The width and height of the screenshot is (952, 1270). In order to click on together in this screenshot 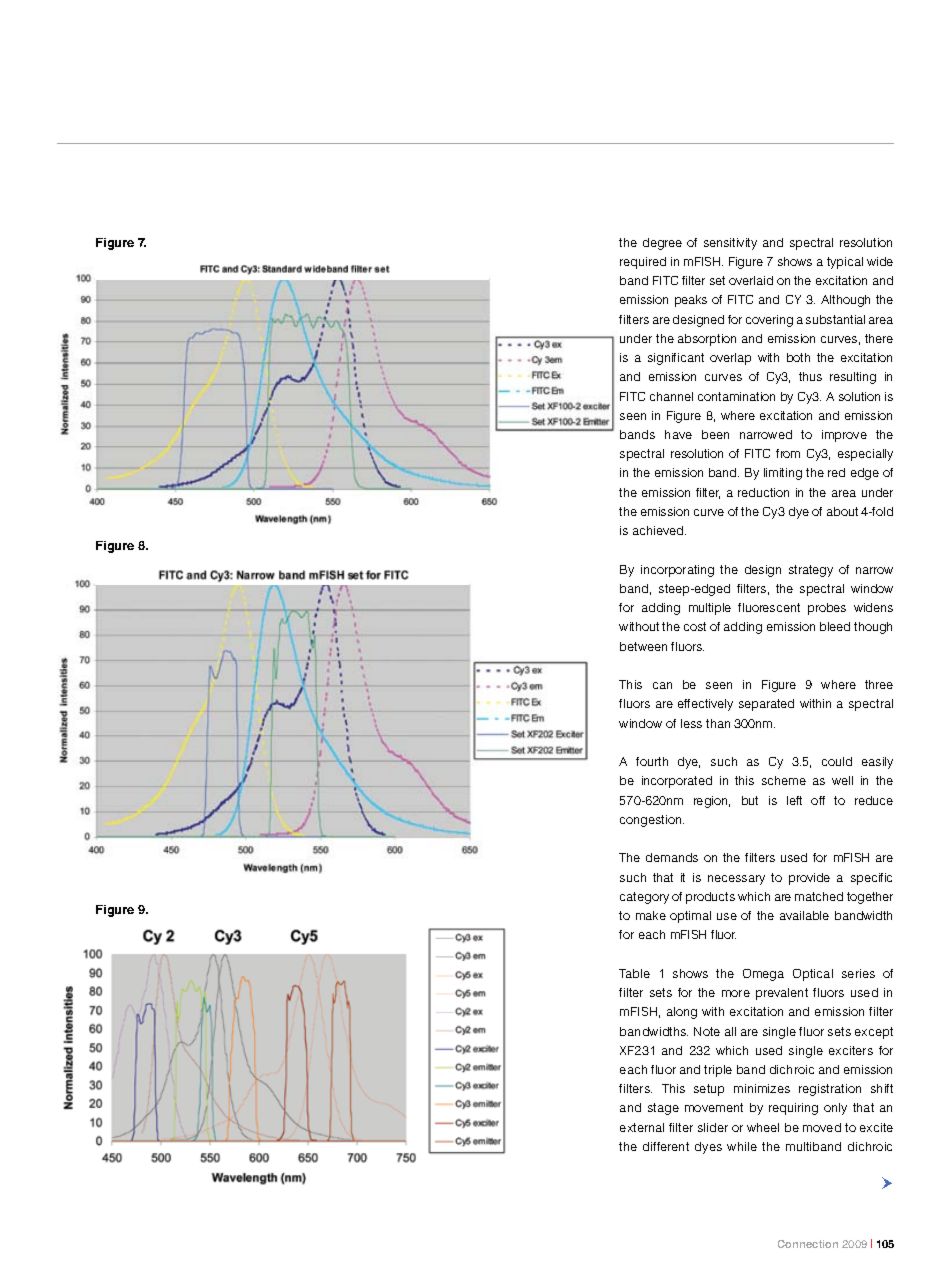, I will do `click(870, 898)`.
